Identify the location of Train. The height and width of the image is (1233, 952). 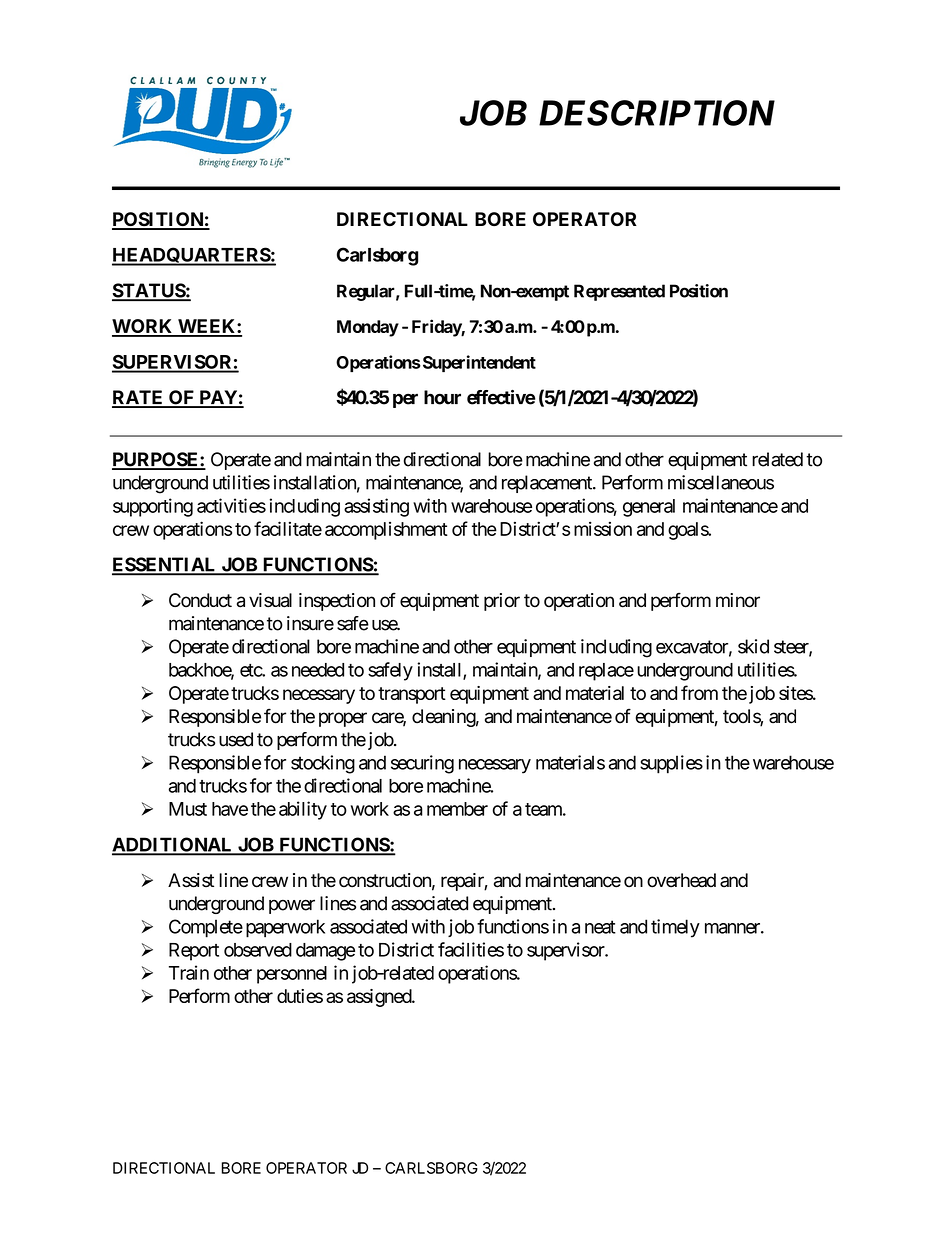
(189, 972).
